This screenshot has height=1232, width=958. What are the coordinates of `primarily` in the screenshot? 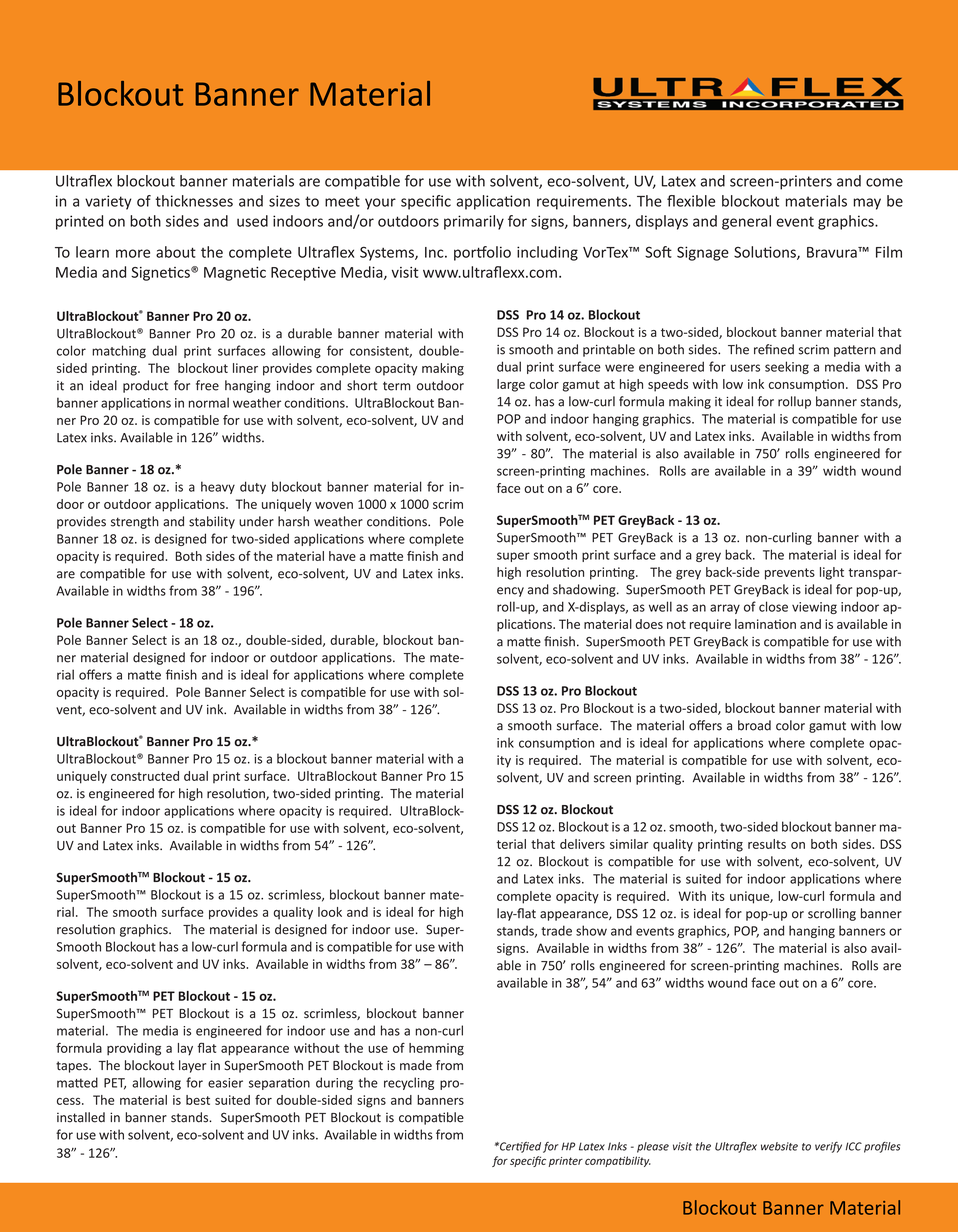 It's located at (474, 222).
